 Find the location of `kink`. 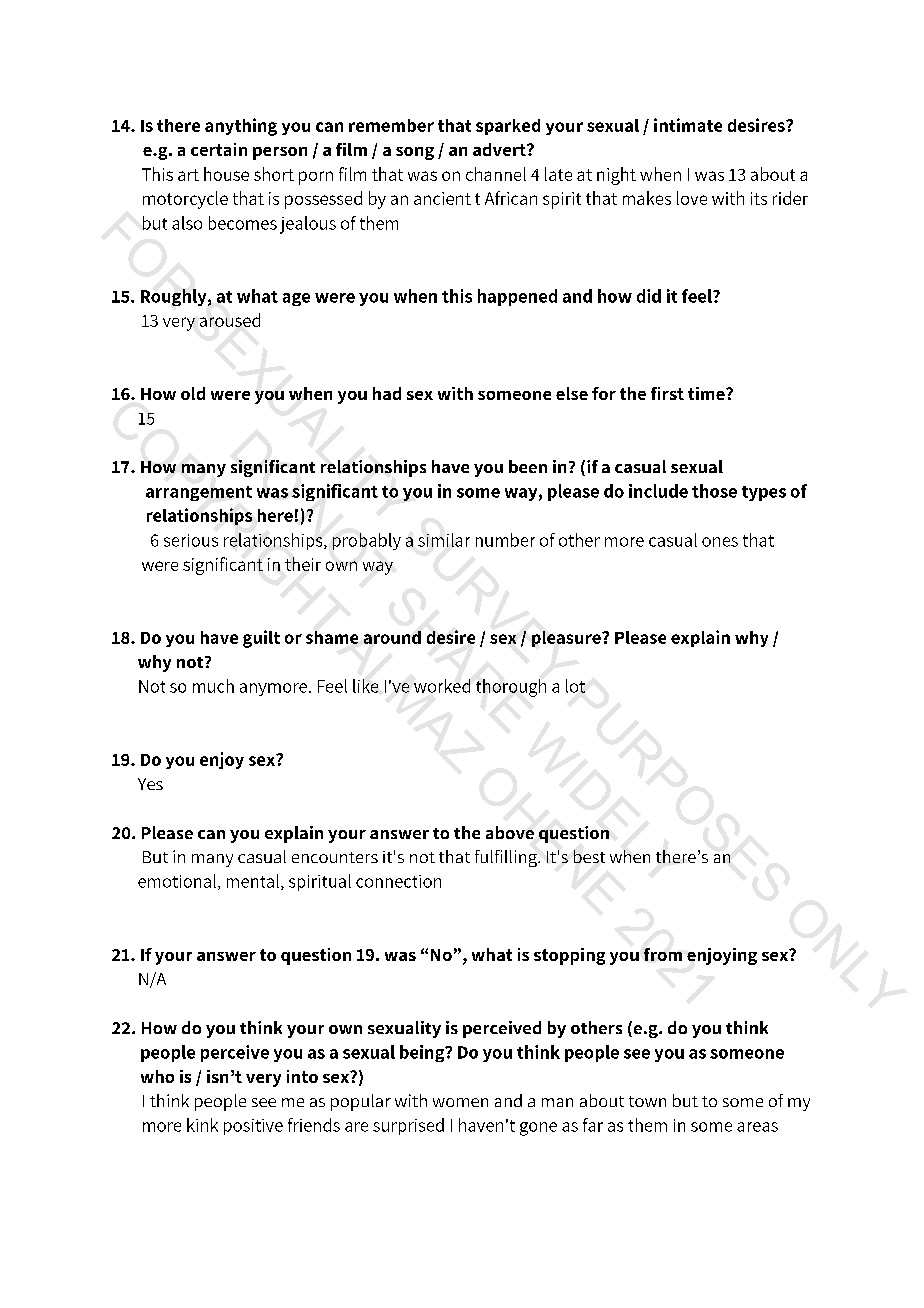

kink is located at coordinates (202, 1125).
